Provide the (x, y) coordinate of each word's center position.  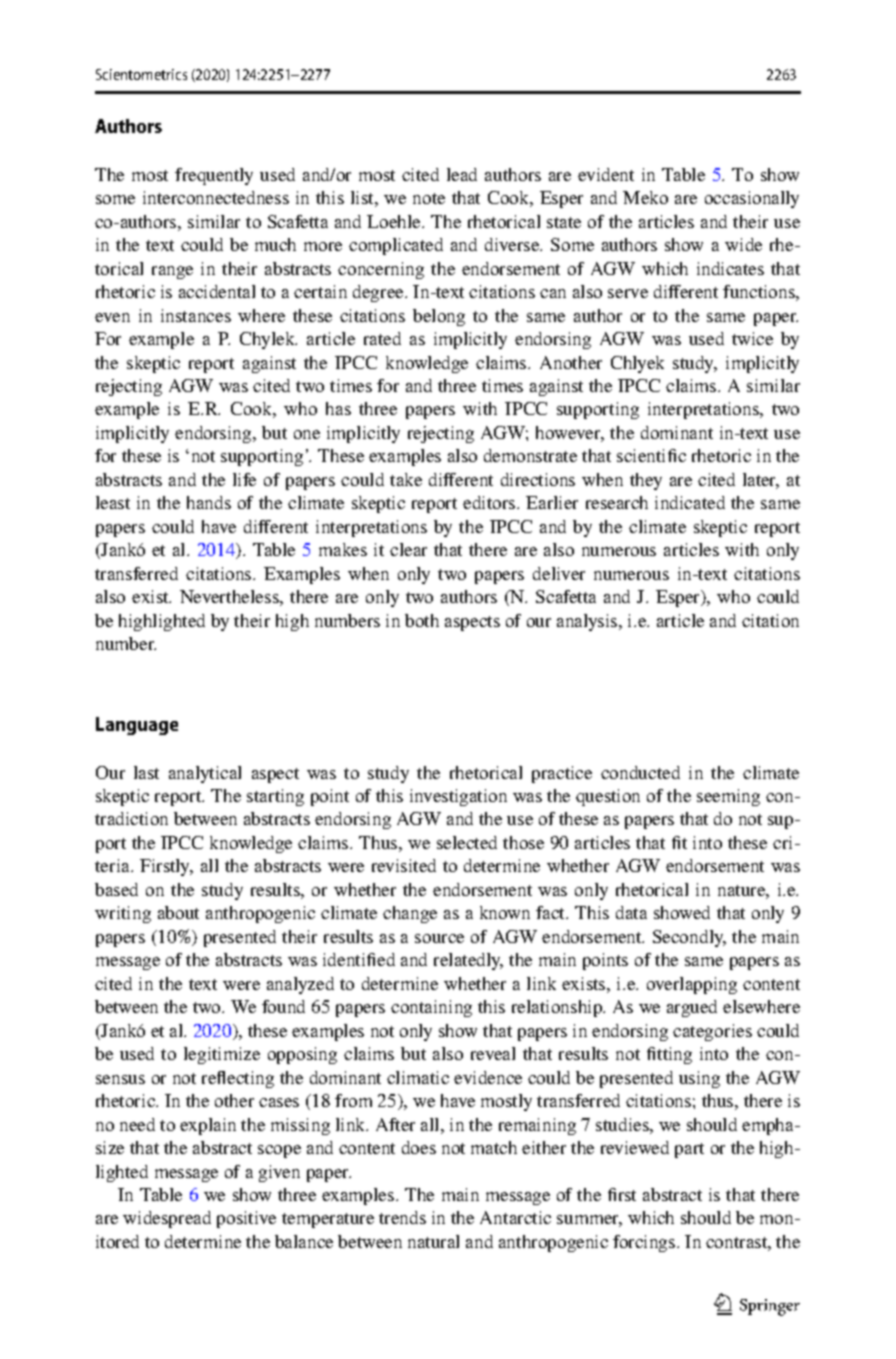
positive (246, 1219)
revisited (404, 865)
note (429, 198)
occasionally (752, 199)
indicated (690, 502)
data (631, 912)
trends (402, 1217)
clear (408, 549)
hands (209, 502)
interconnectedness (216, 197)
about (178, 912)
